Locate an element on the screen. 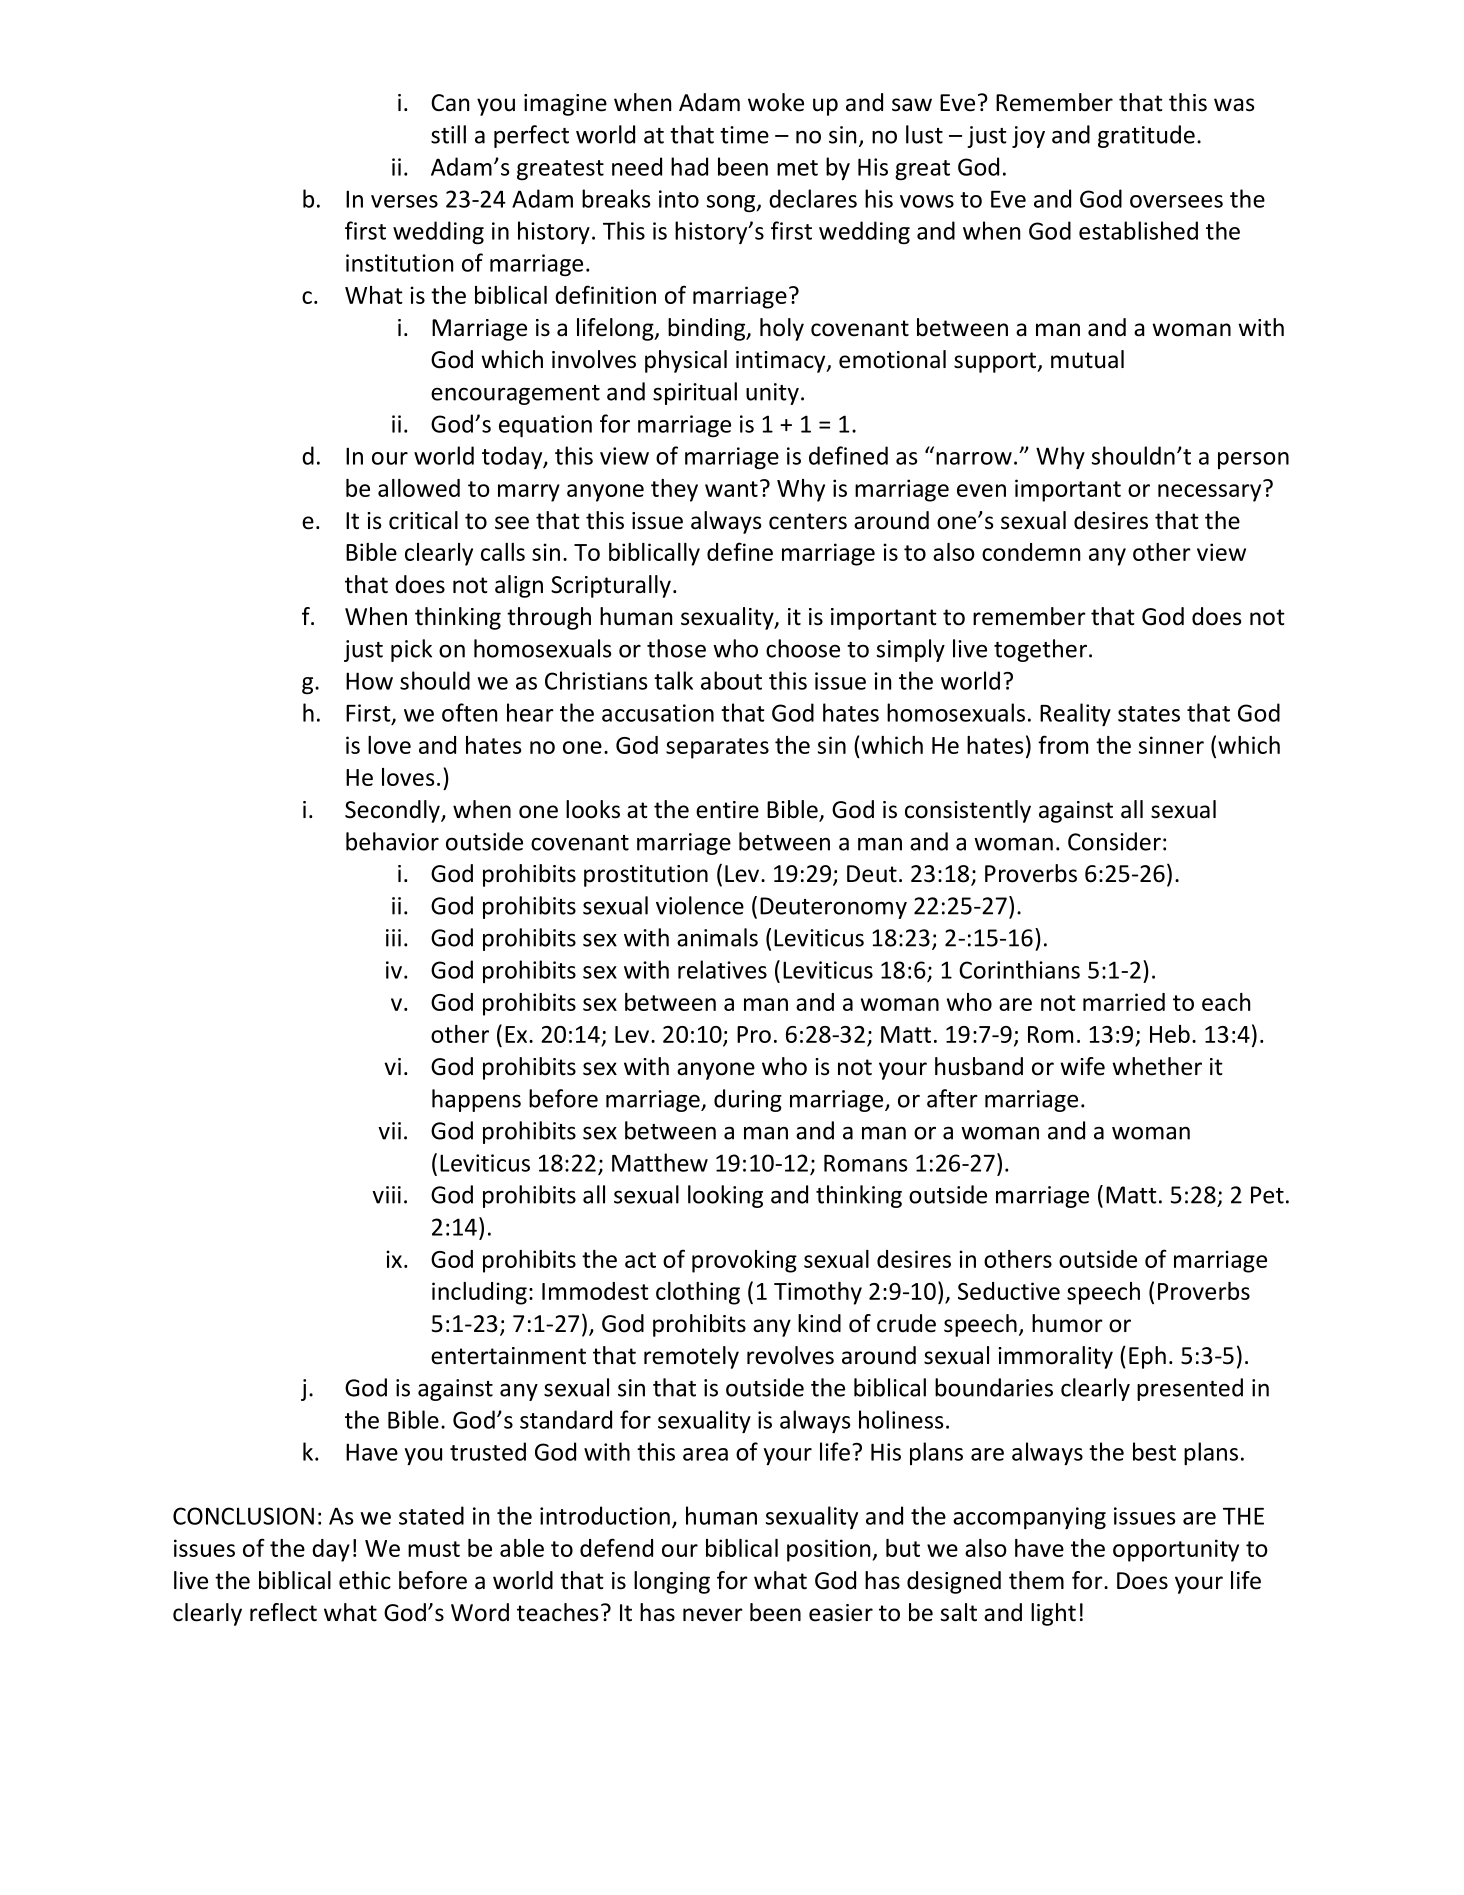 The height and width of the screenshot is (1895, 1464). choose is located at coordinates (803, 648).
